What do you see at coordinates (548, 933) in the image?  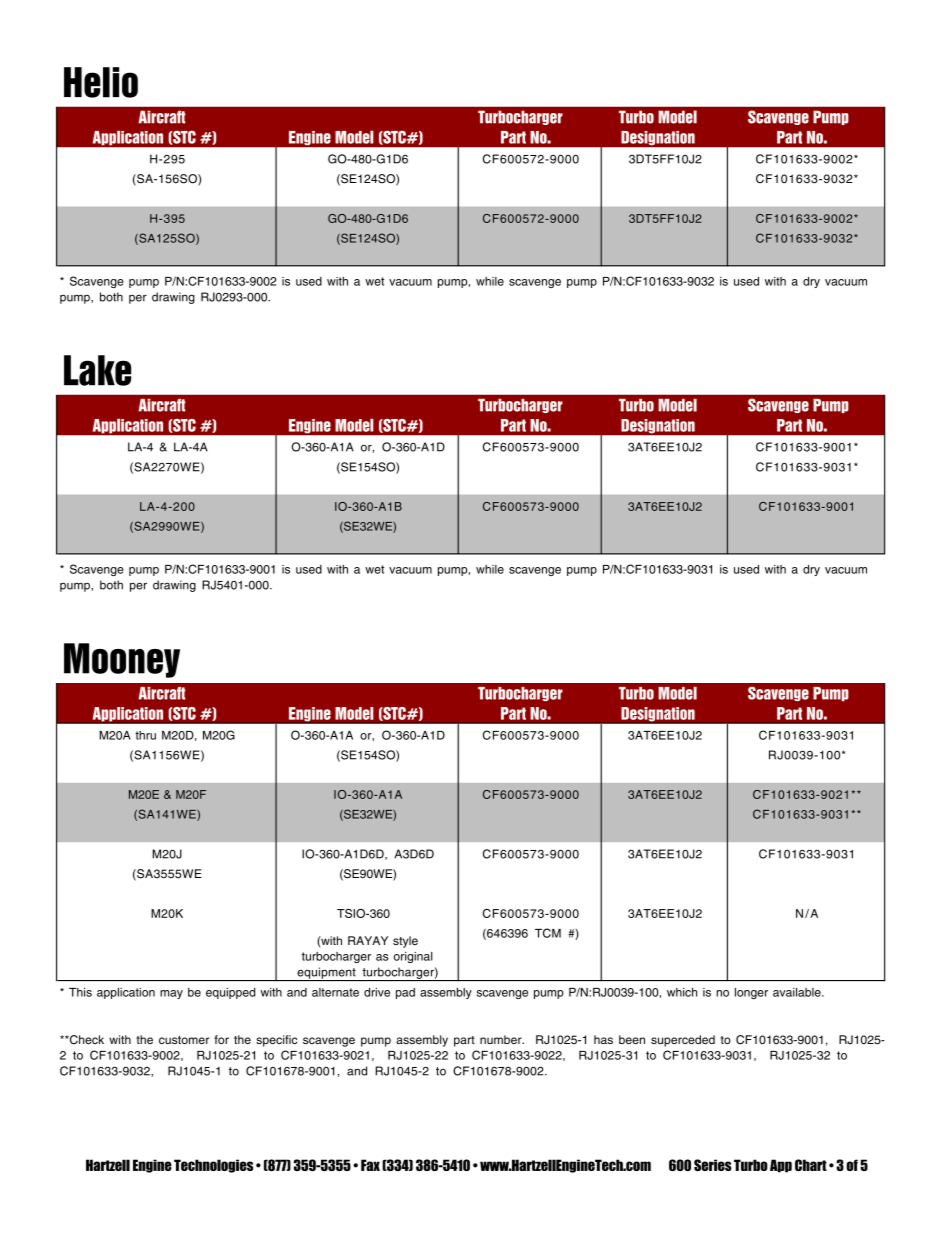 I see `TCM` at bounding box center [548, 933].
